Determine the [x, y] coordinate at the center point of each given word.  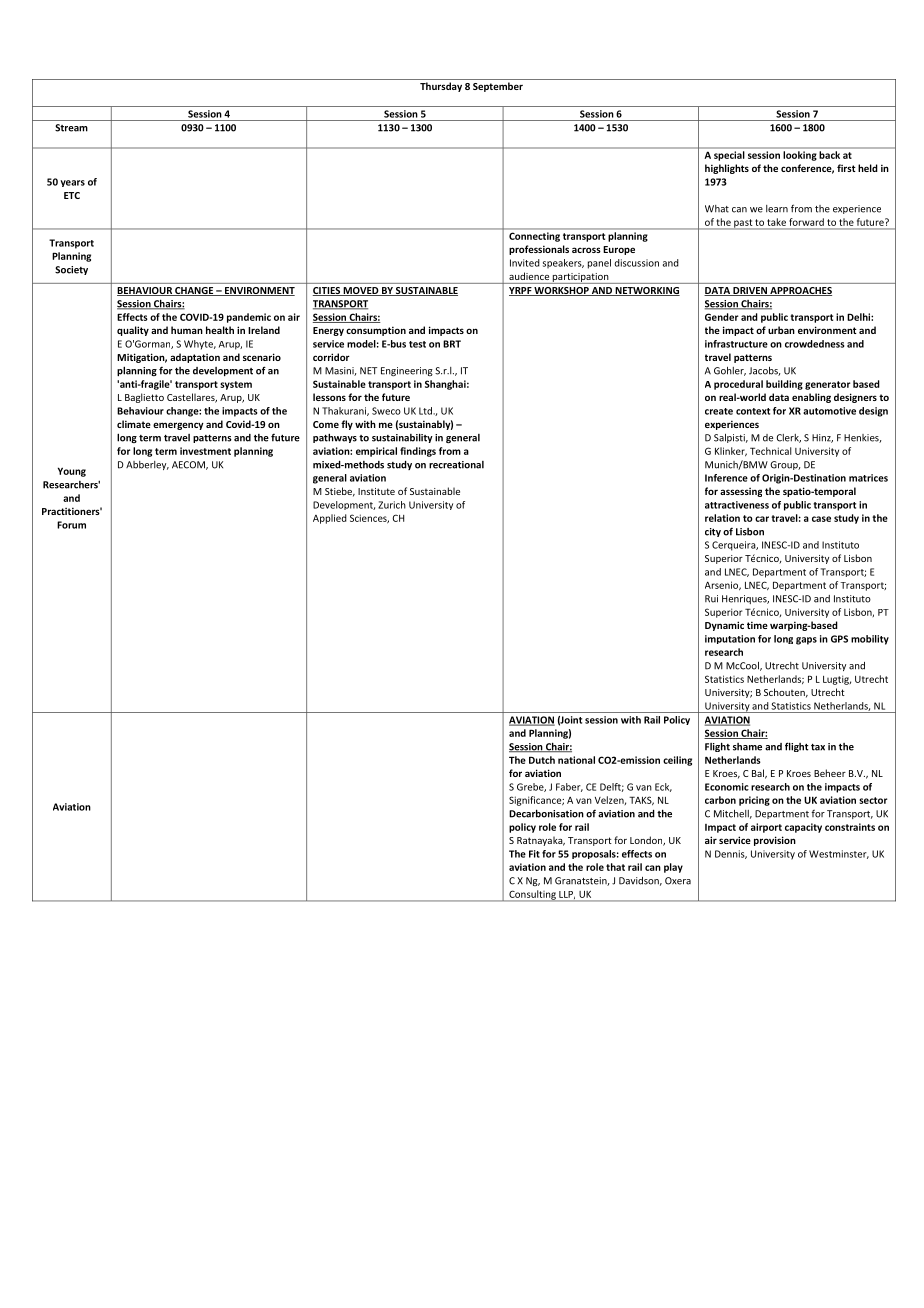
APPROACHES [800, 291]
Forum [71, 525]
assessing [741, 492]
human [187, 330]
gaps [806, 641]
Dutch [542, 760]
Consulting [532, 896]
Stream [71, 128]
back [829, 155]
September [498, 87]
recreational [456, 465]
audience [529, 276]
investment [205, 451]
